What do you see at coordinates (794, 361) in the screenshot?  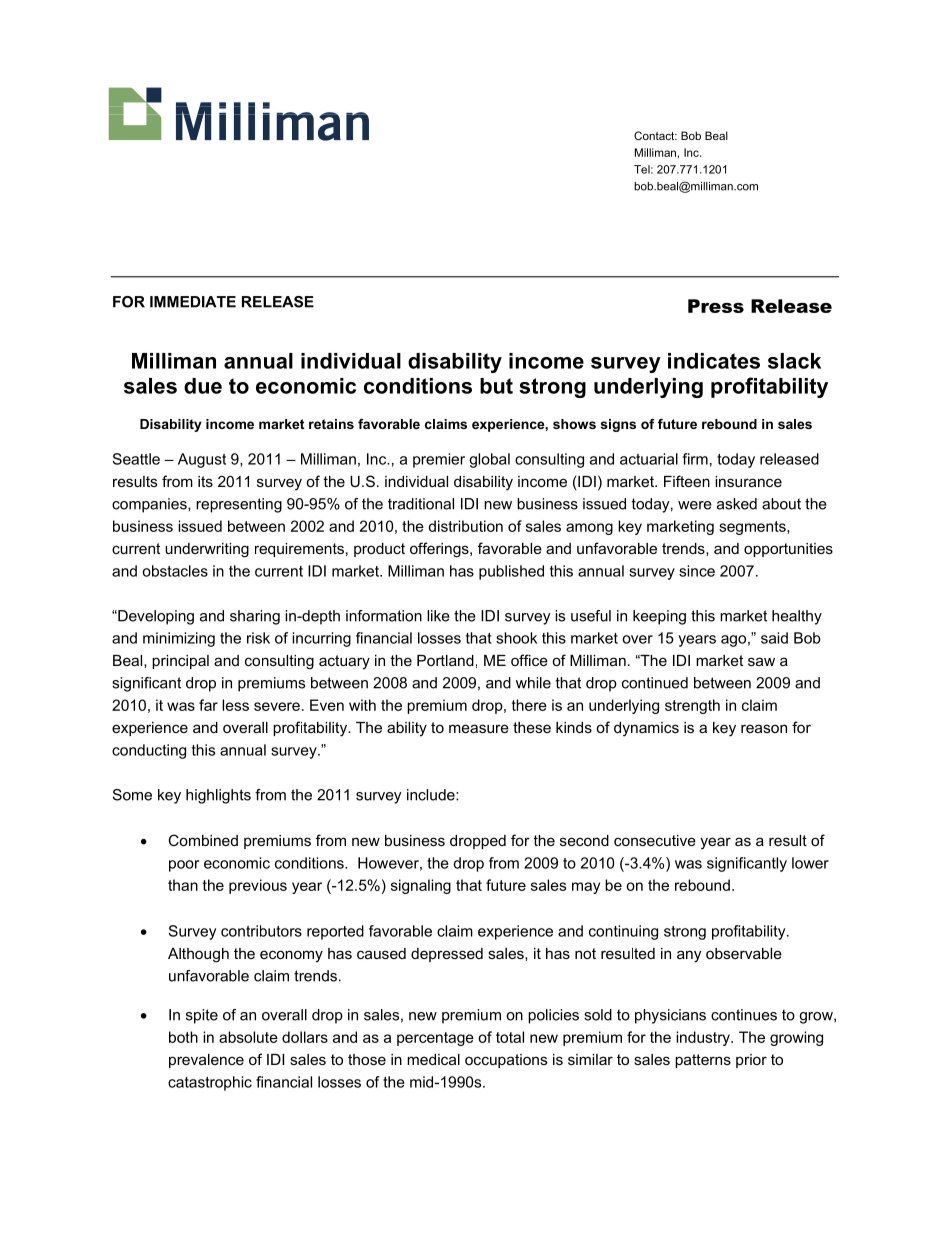 I see `slack` at bounding box center [794, 361].
